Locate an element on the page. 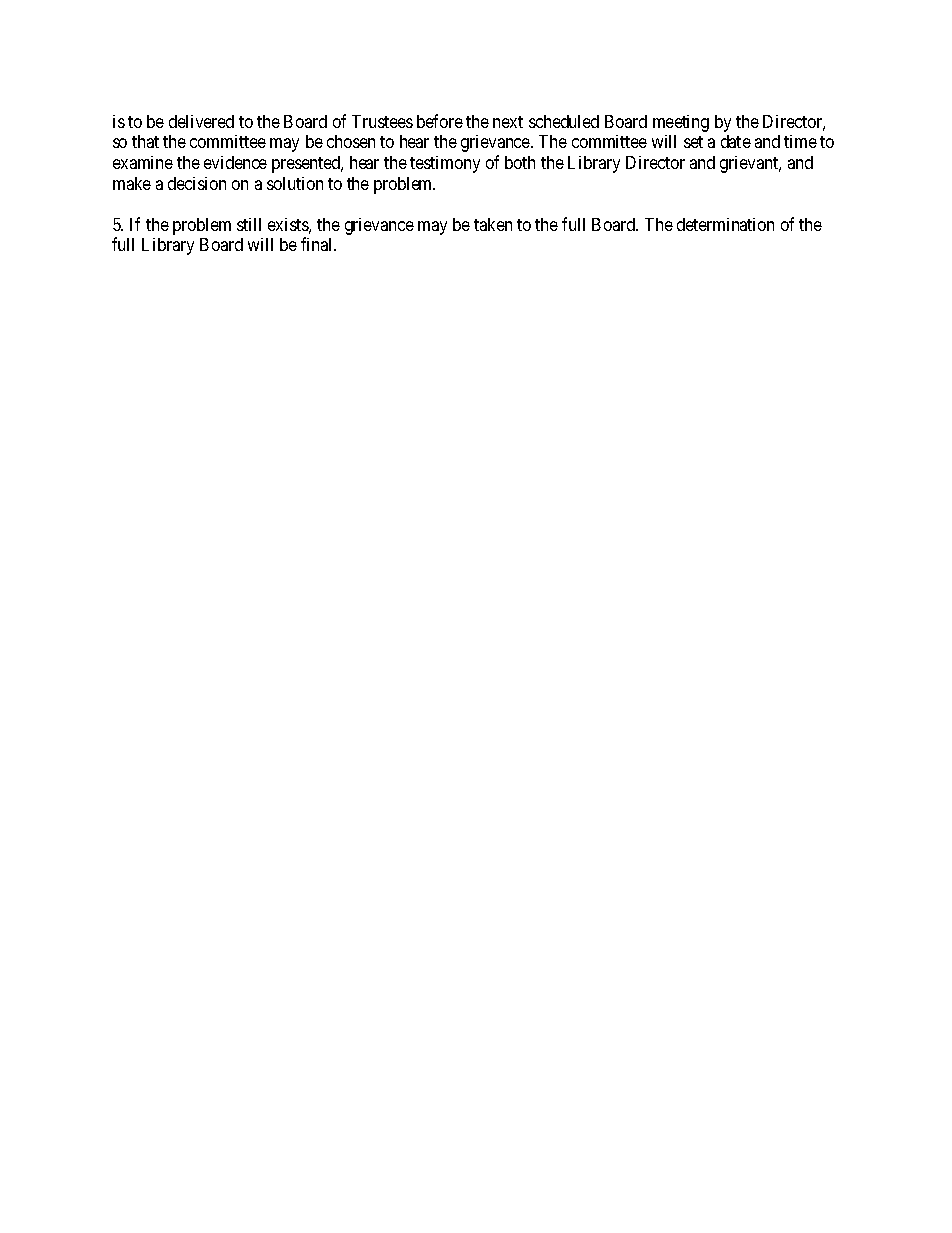 This image has width=952, height=1233. both is located at coordinates (520, 162).
